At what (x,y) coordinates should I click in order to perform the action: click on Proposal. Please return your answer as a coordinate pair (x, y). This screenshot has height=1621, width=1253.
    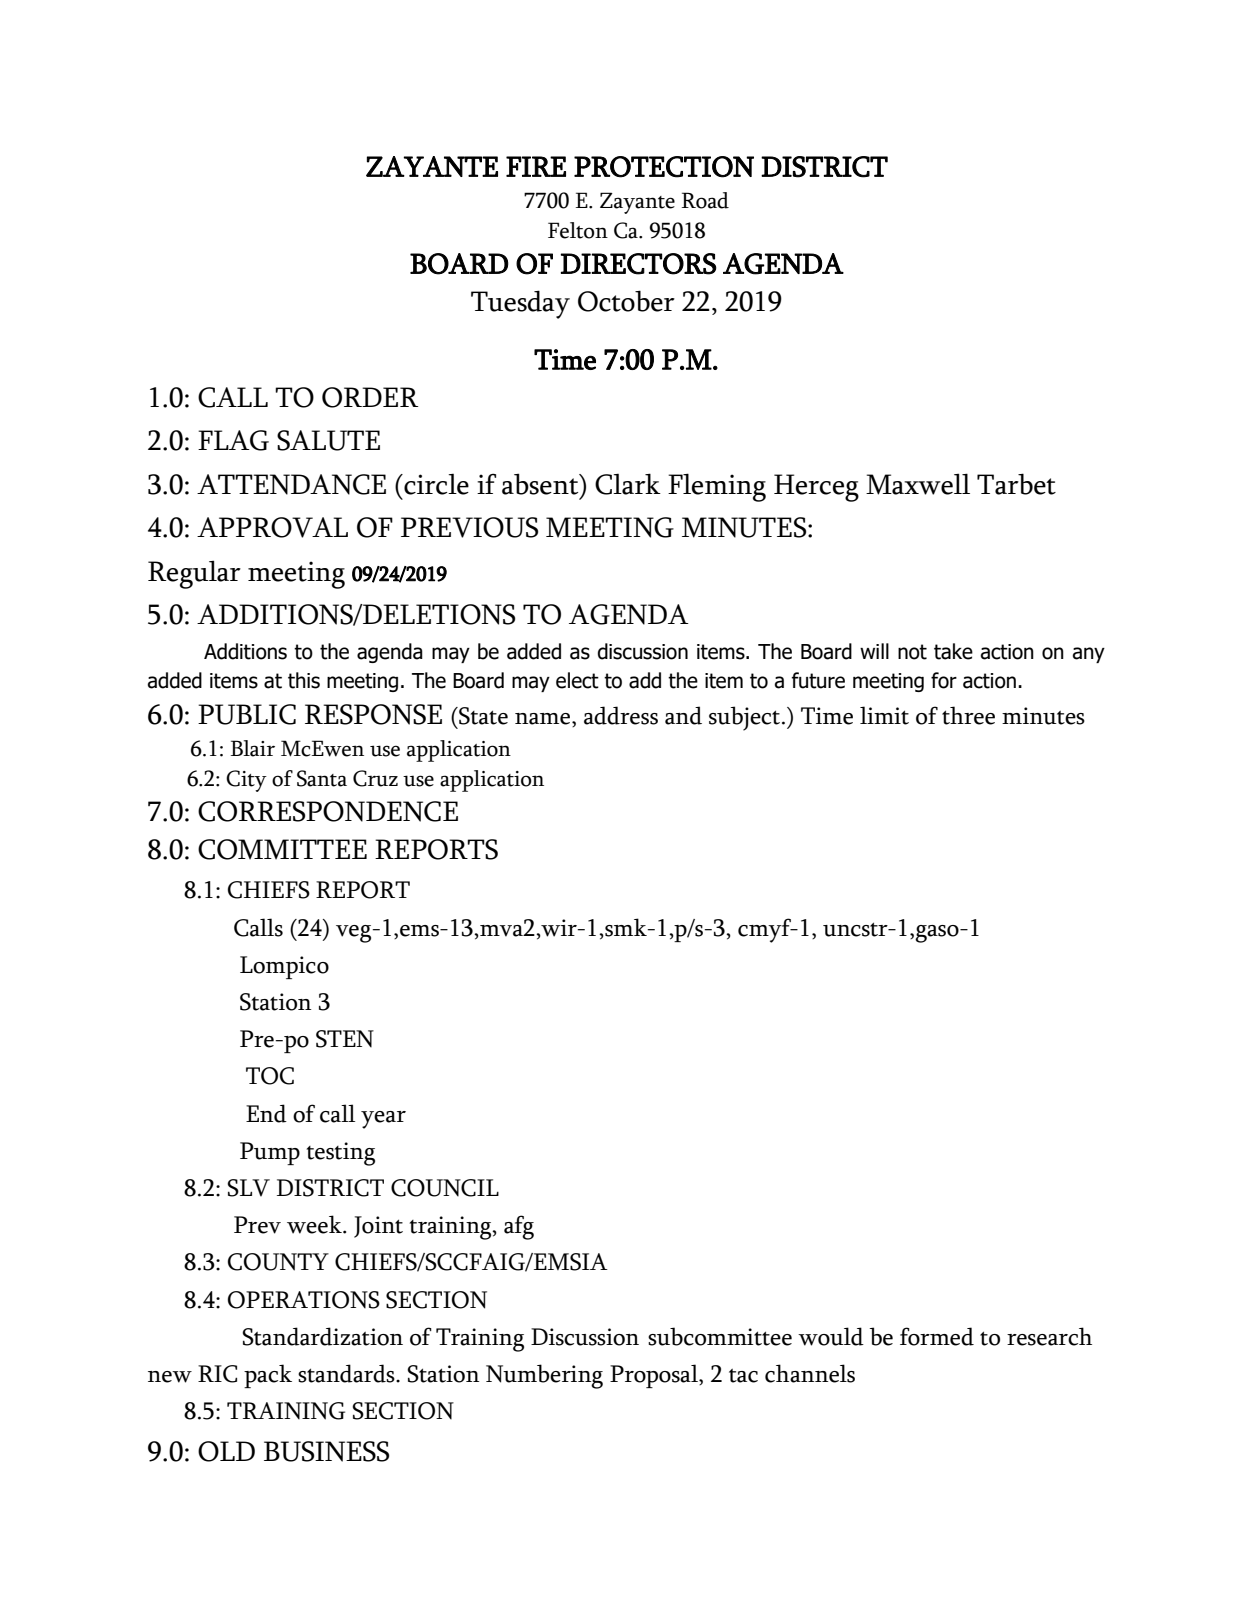
    Looking at the image, I should click on (655, 1376).
